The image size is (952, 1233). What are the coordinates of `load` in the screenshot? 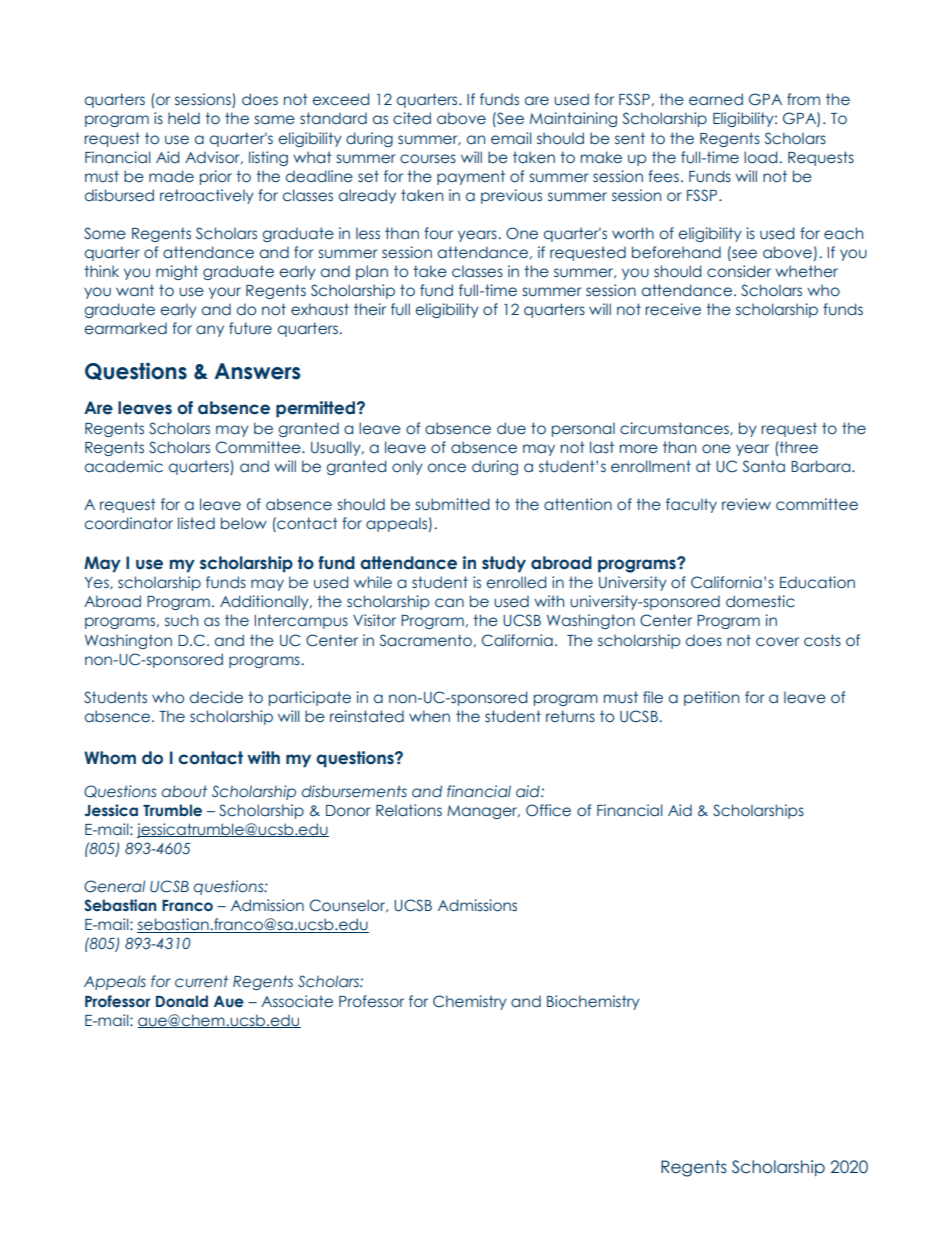 It's located at (760, 157).
